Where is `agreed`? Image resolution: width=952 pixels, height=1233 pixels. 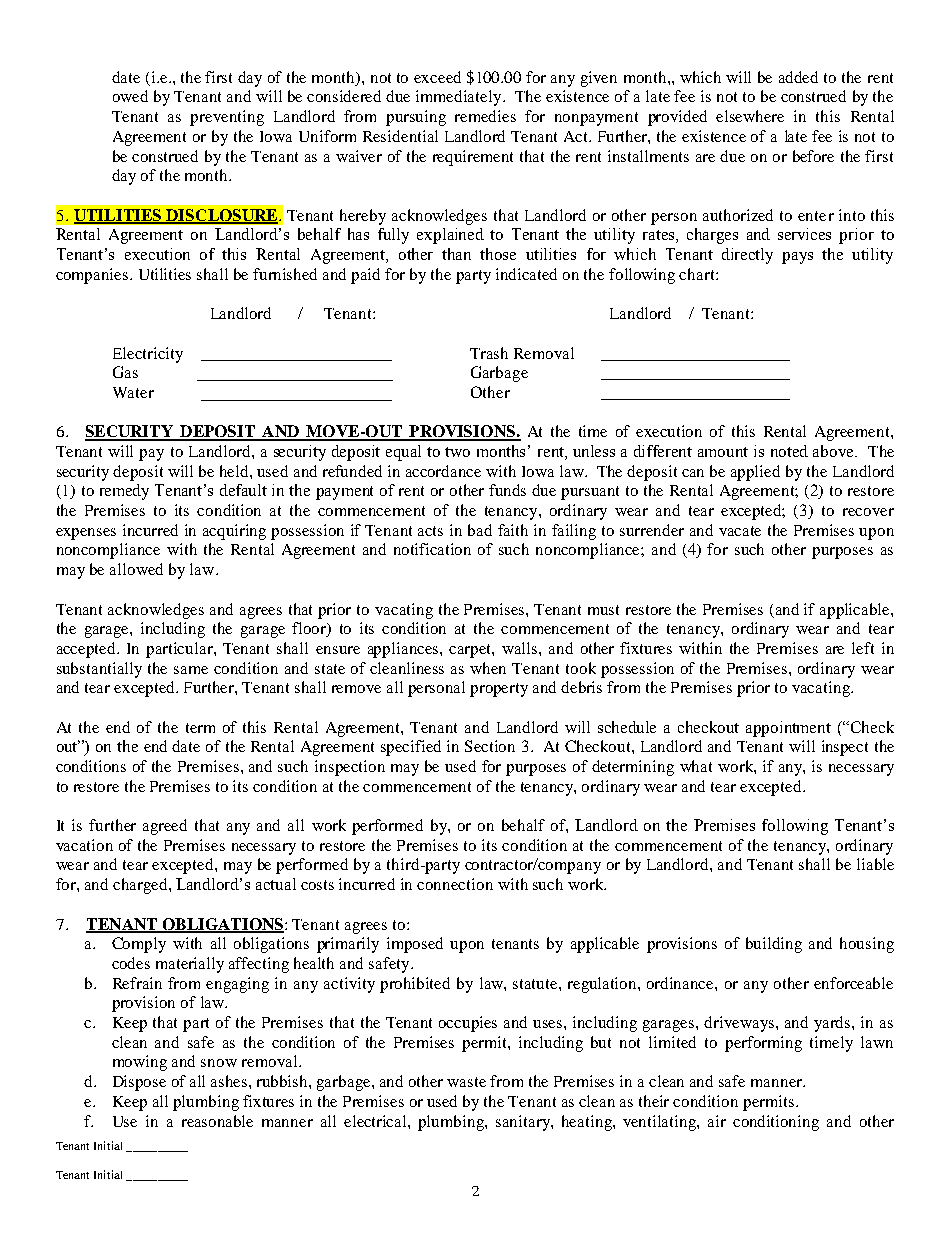 agreed is located at coordinates (165, 827).
